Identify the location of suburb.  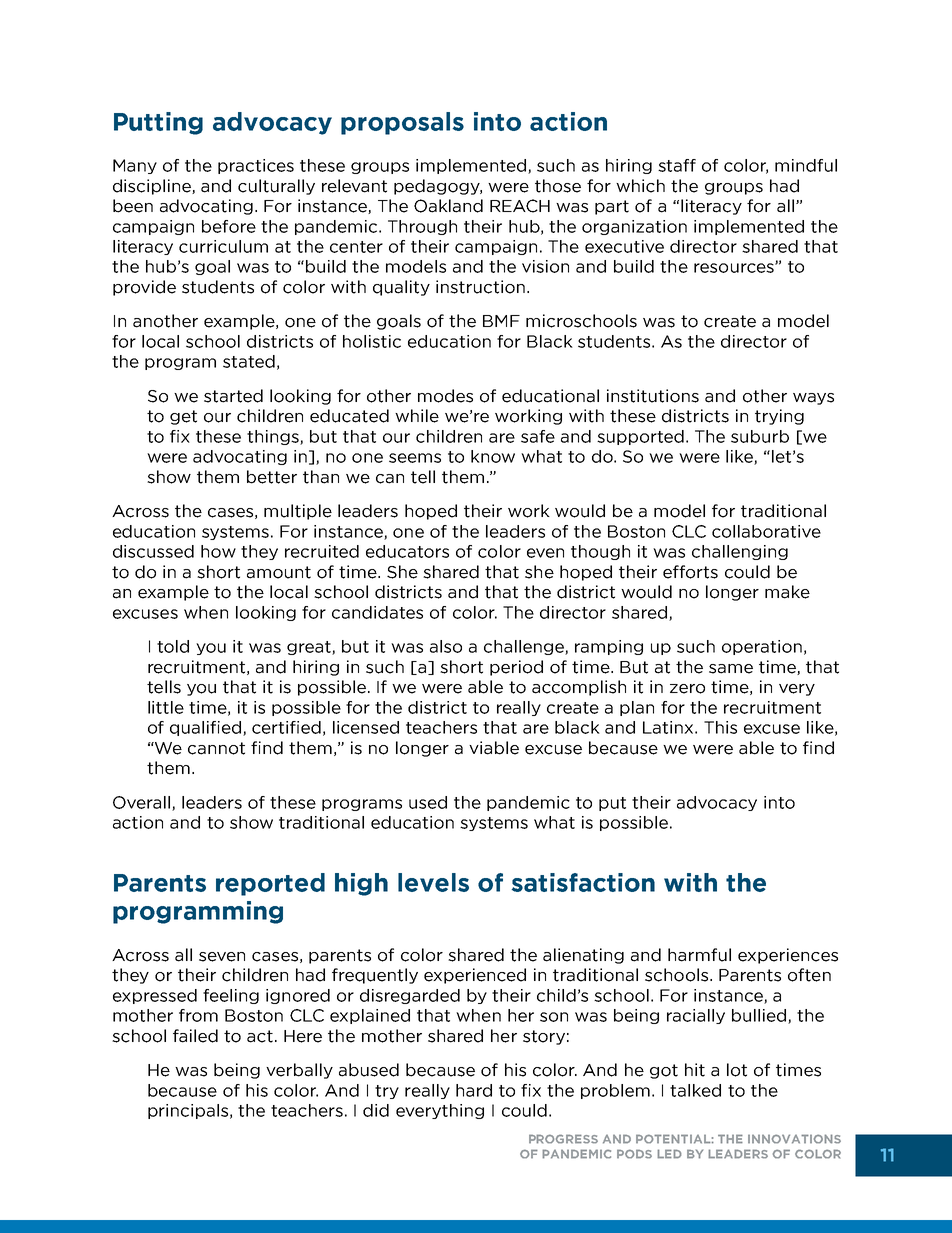
(760, 436).
